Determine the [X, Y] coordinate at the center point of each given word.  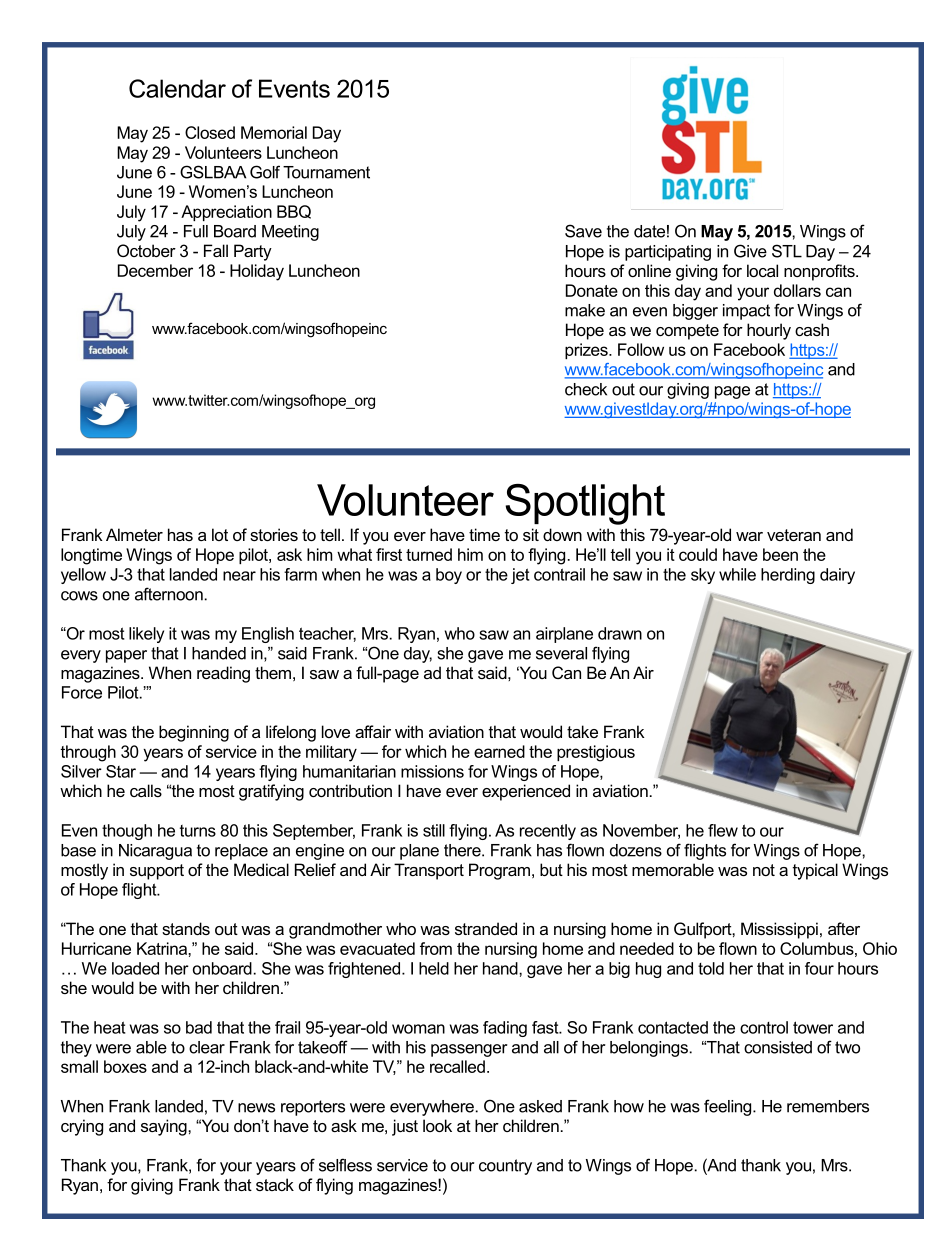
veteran [794, 535]
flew [723, 830]
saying [165, 1127]
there [463, 850]
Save [583, 231]
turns [198, 831]
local [762, 270]
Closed [210, 132]
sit [531, 534]
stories [274, 534]
